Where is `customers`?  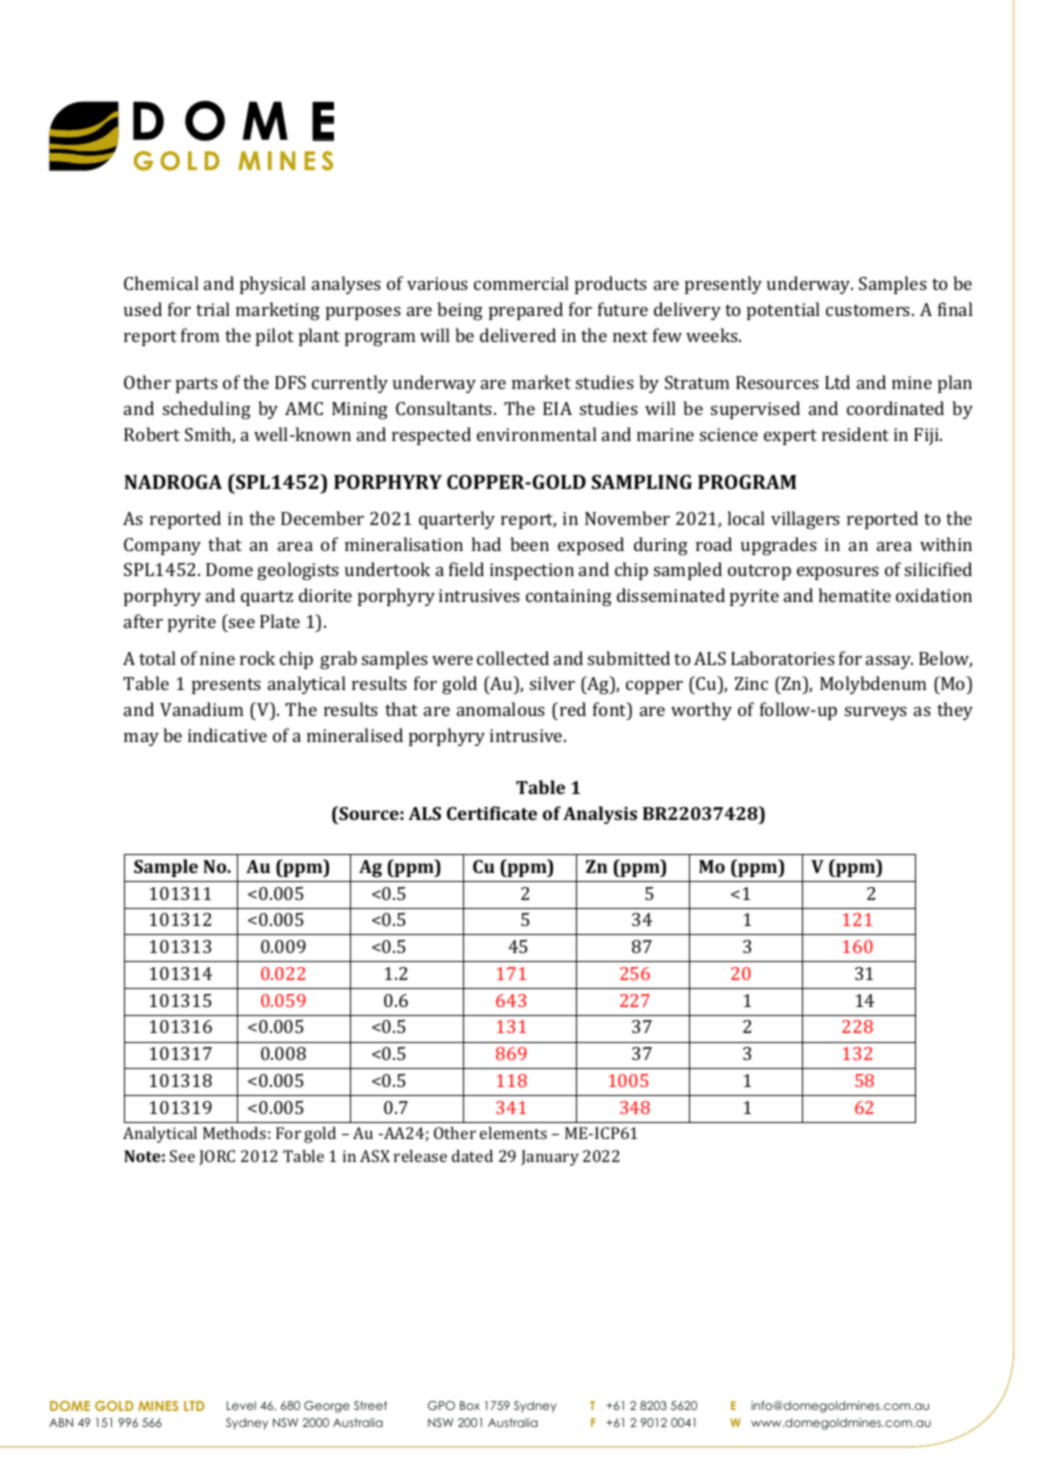
customers is located at coordinates (869, 310).
